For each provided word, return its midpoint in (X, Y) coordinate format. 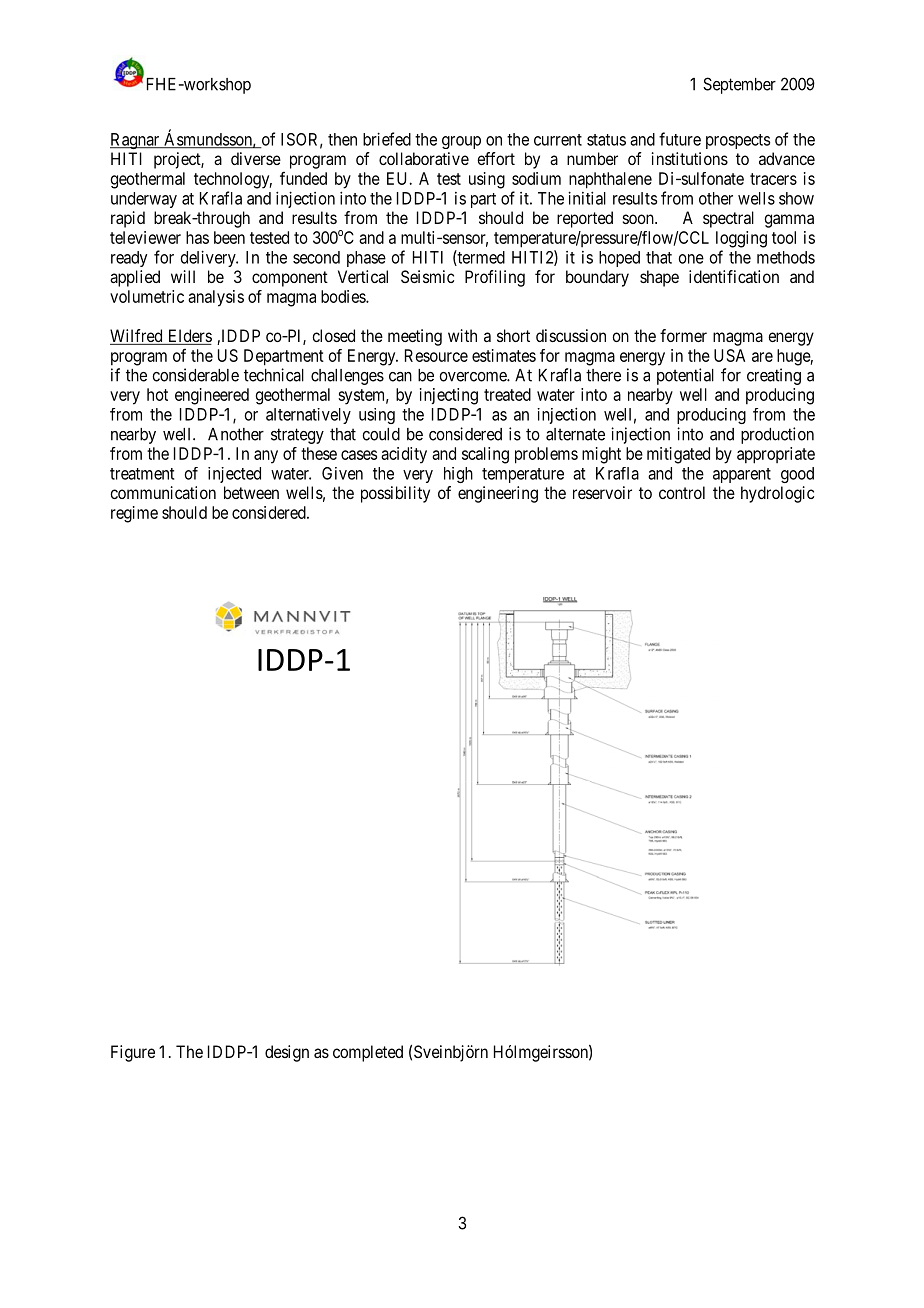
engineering (498, 494)
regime (134, 514)
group (461, 142)
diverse (256, 158)
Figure (133, 1053)
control (682, 492)
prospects (738, 141)
